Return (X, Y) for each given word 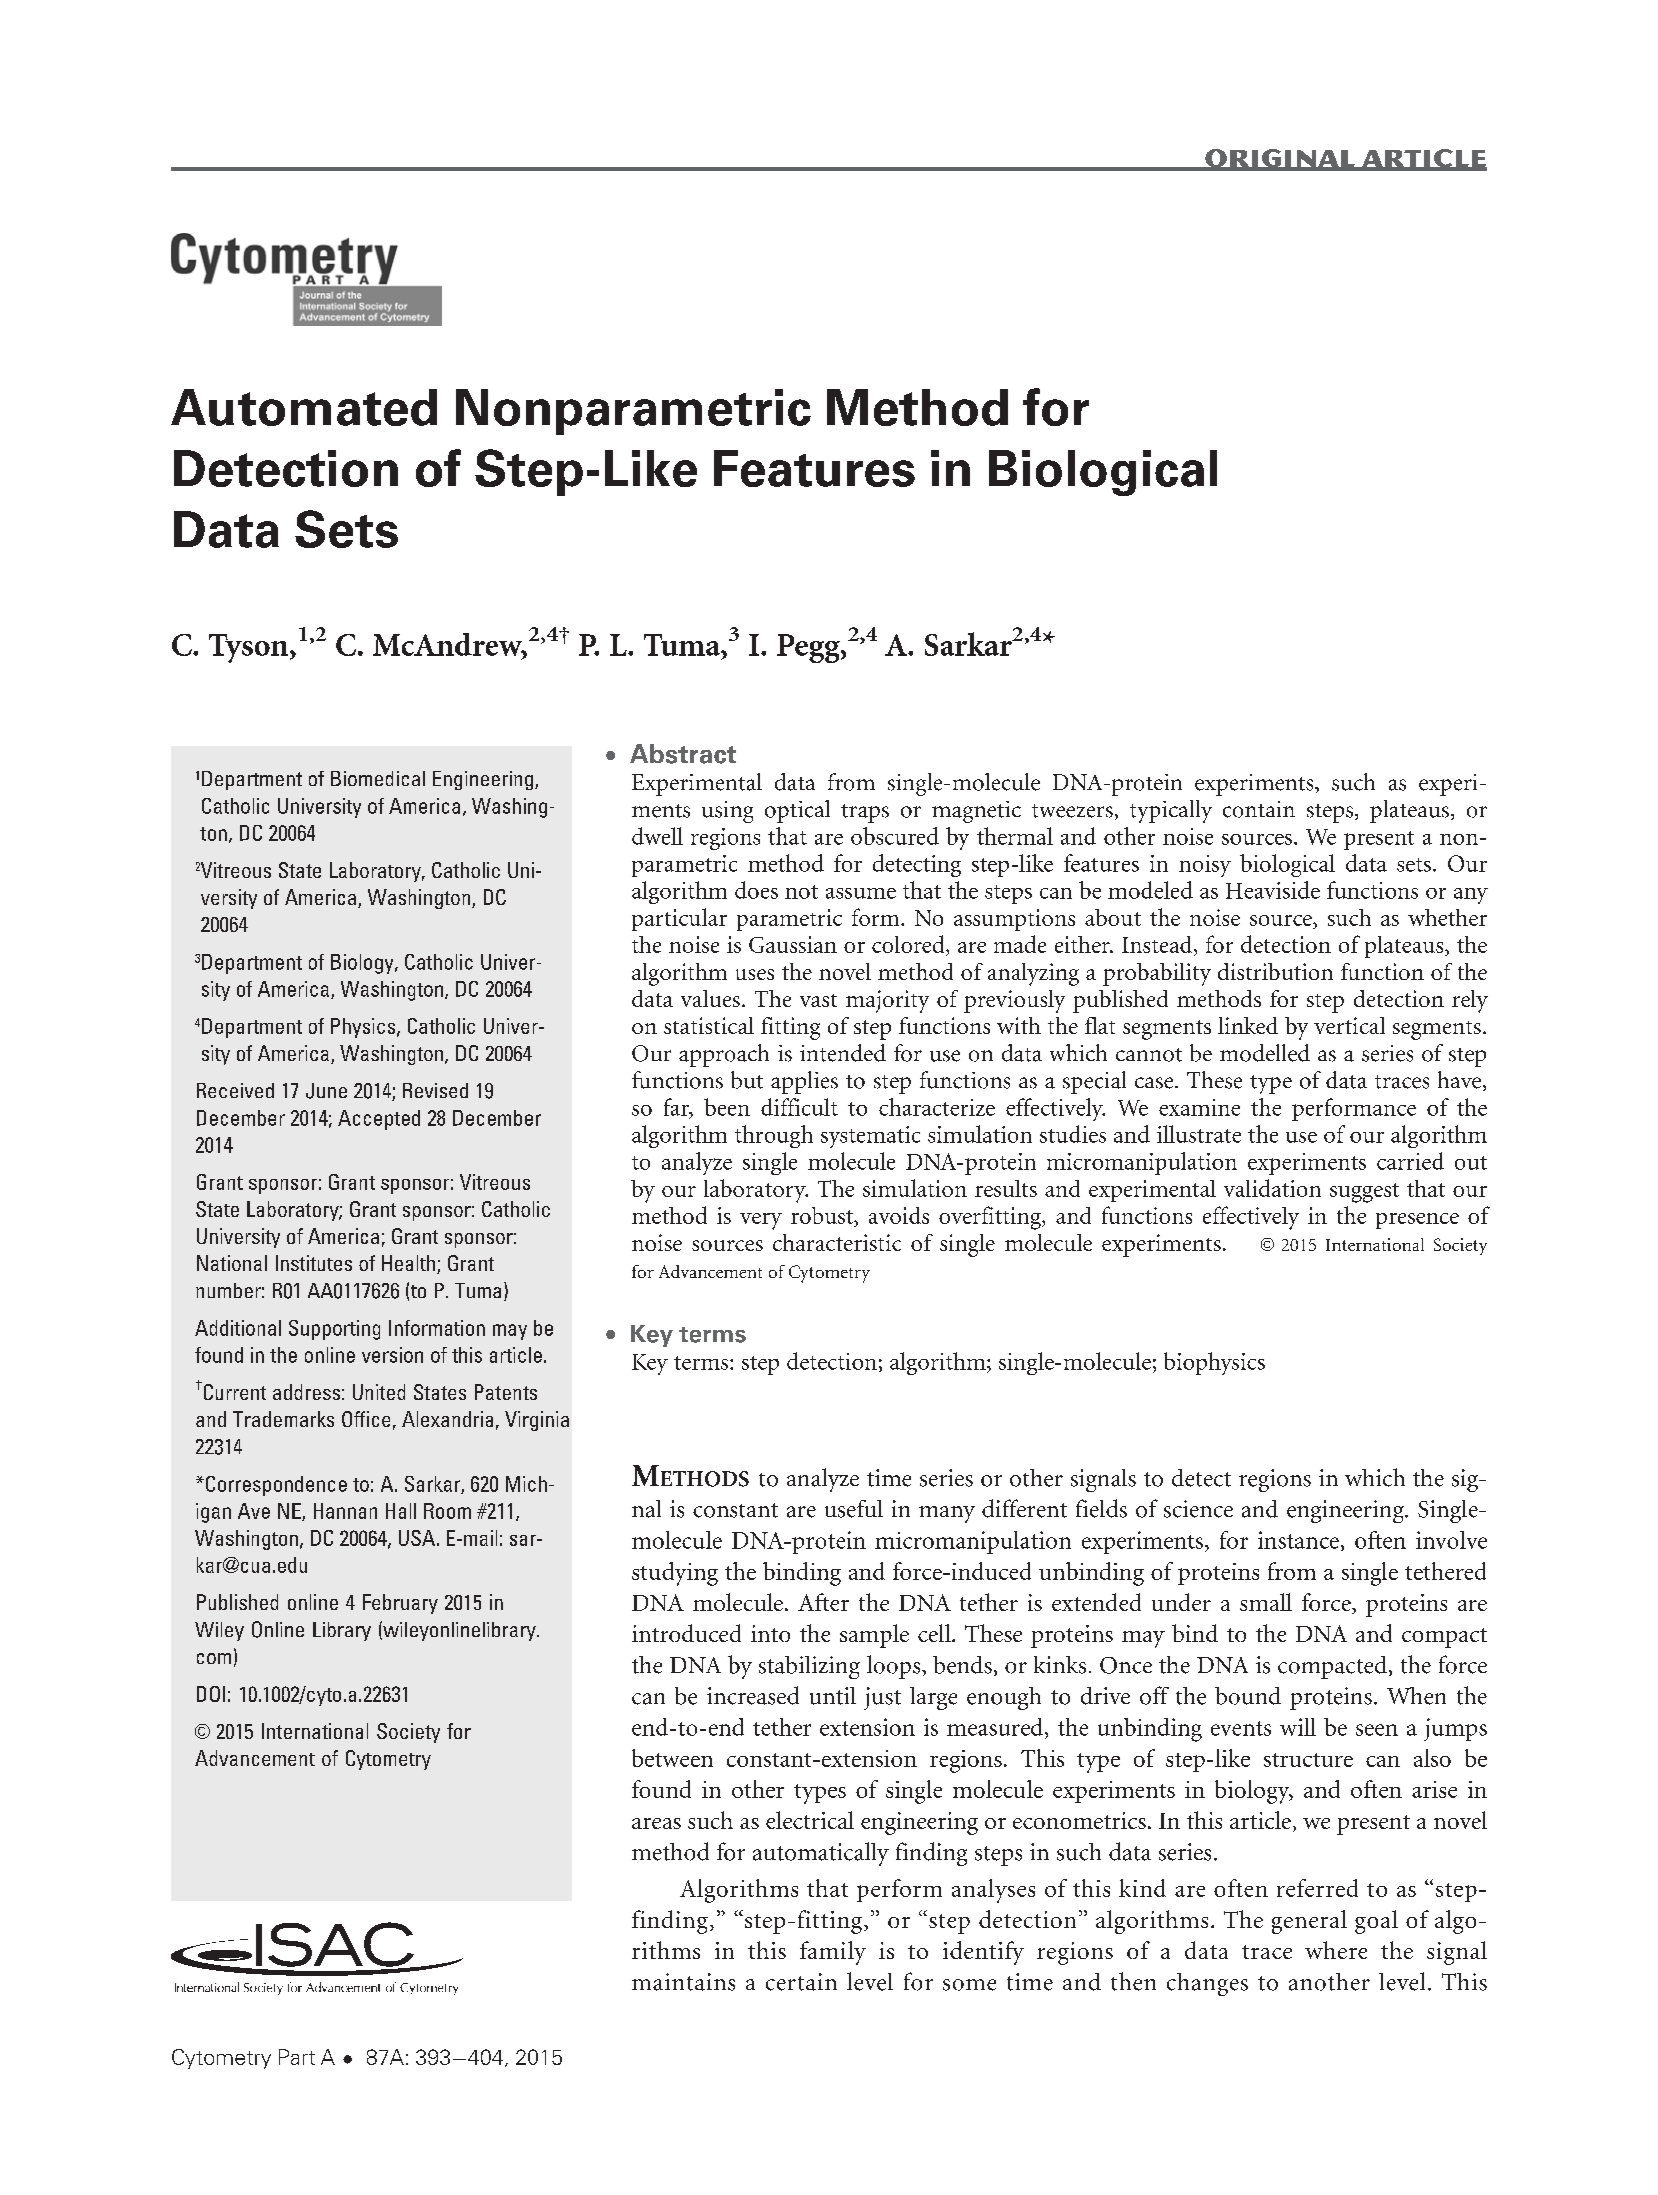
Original (1280, 159)
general (1309, 1922)
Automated (304, 407)
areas (656, 1823)
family (833, 1953)
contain (1259, 809)
